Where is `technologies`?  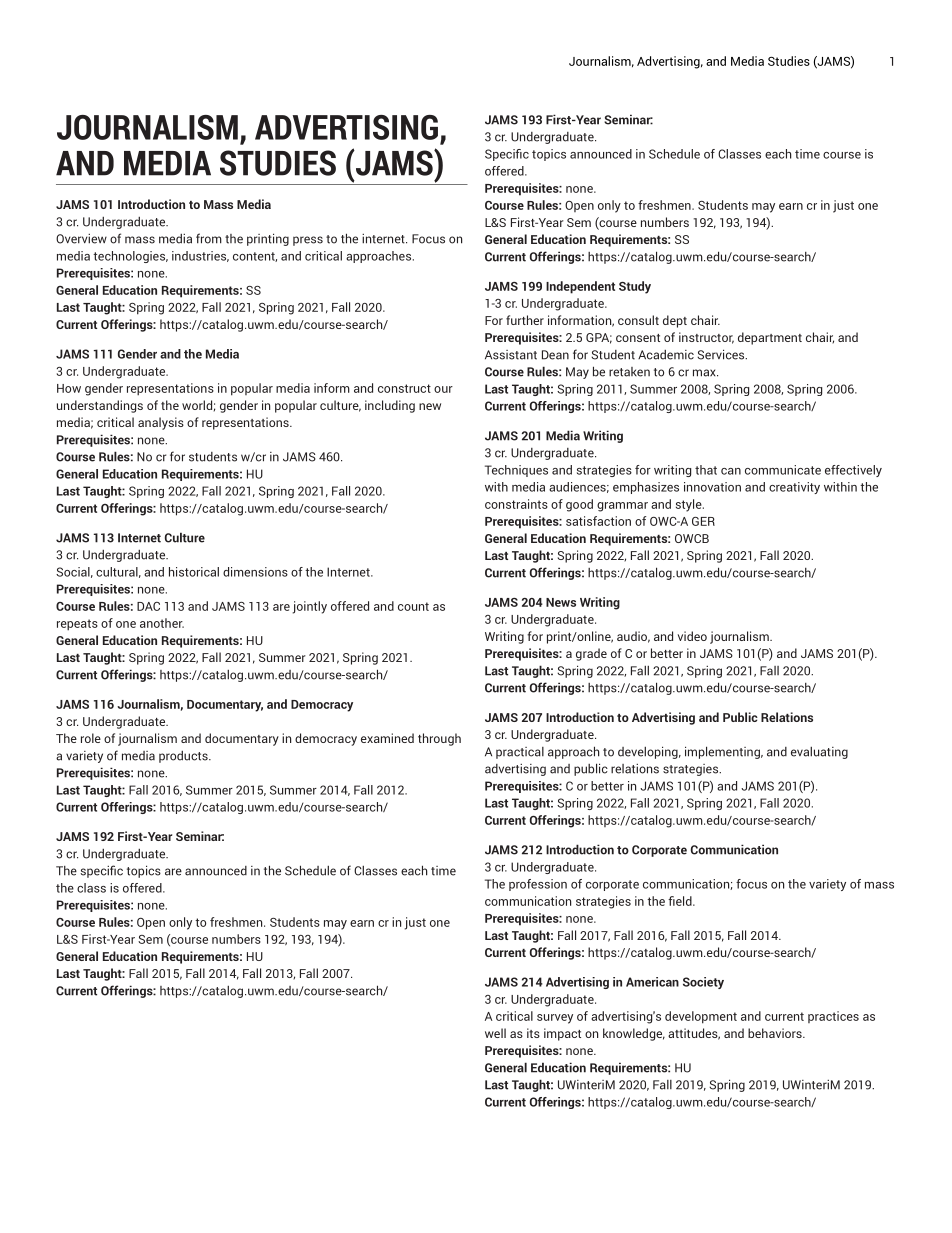
technologies is located at coordinates (130, 257).
